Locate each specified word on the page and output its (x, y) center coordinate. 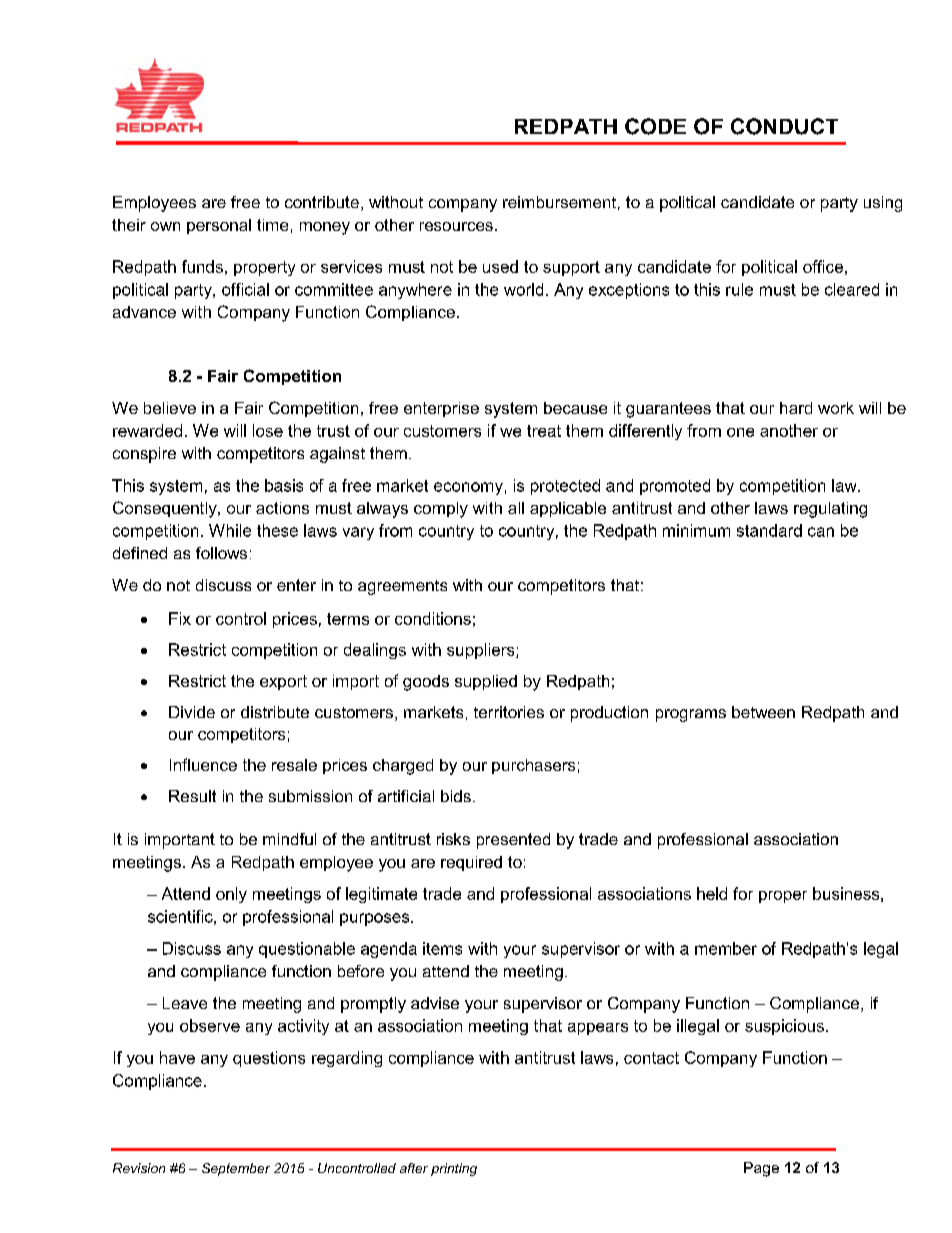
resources (456, 226)
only (231, 895)
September (236, 1169)
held (712, 893)
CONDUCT (784, 126)
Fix (180, 618)
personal (219, 226)
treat (544, 431)
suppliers (482, 651)
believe (170, 408)
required (471, 863)
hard (796, 408)
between (763, 712)
